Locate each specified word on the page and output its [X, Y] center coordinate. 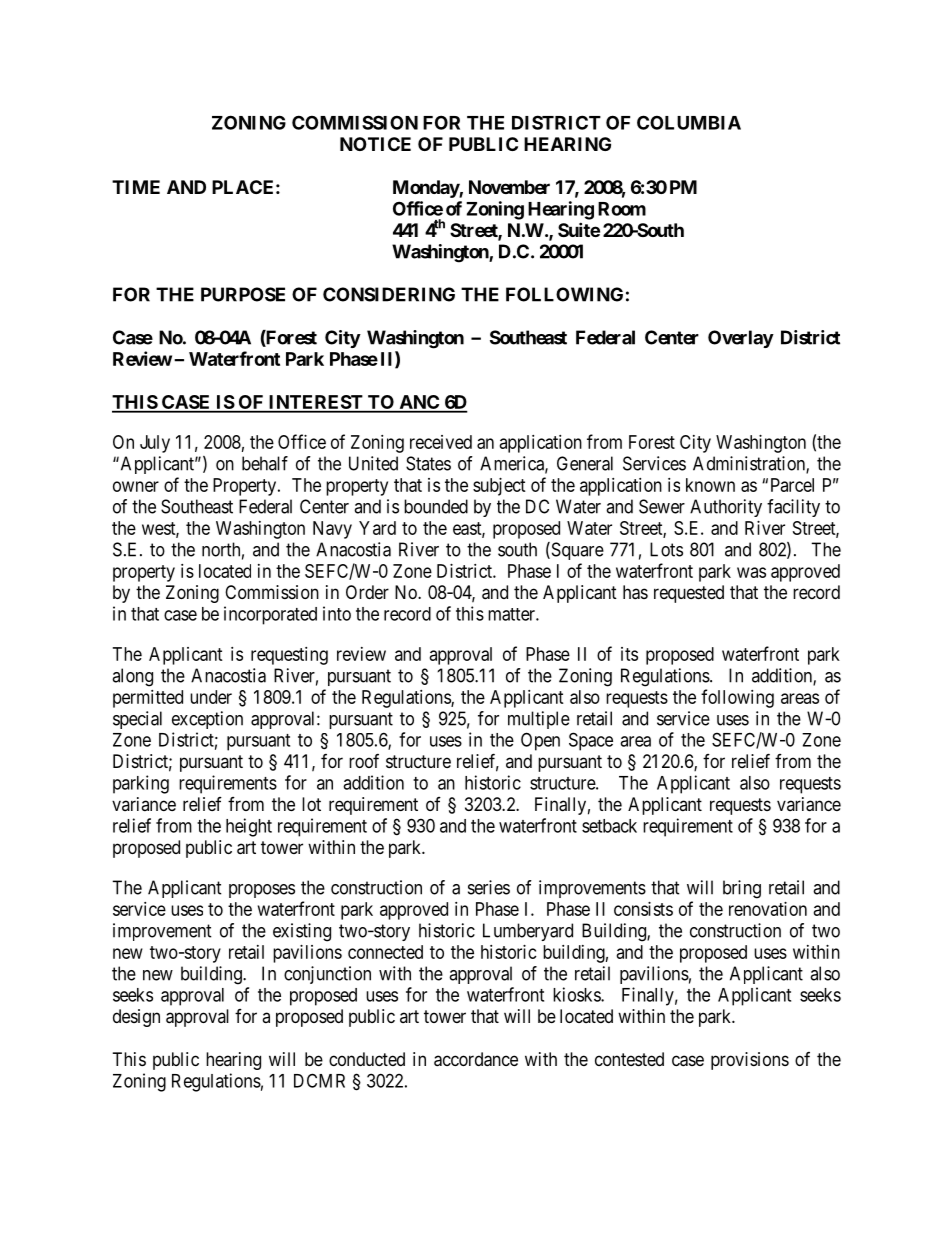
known [710, 485]
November [509, 187]
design [136, 1018]
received [441, 442]
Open [540, 741]
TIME [136, 187]
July [155, 444]
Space [591, 741]
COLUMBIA [689, 122]
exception [207, 720]
